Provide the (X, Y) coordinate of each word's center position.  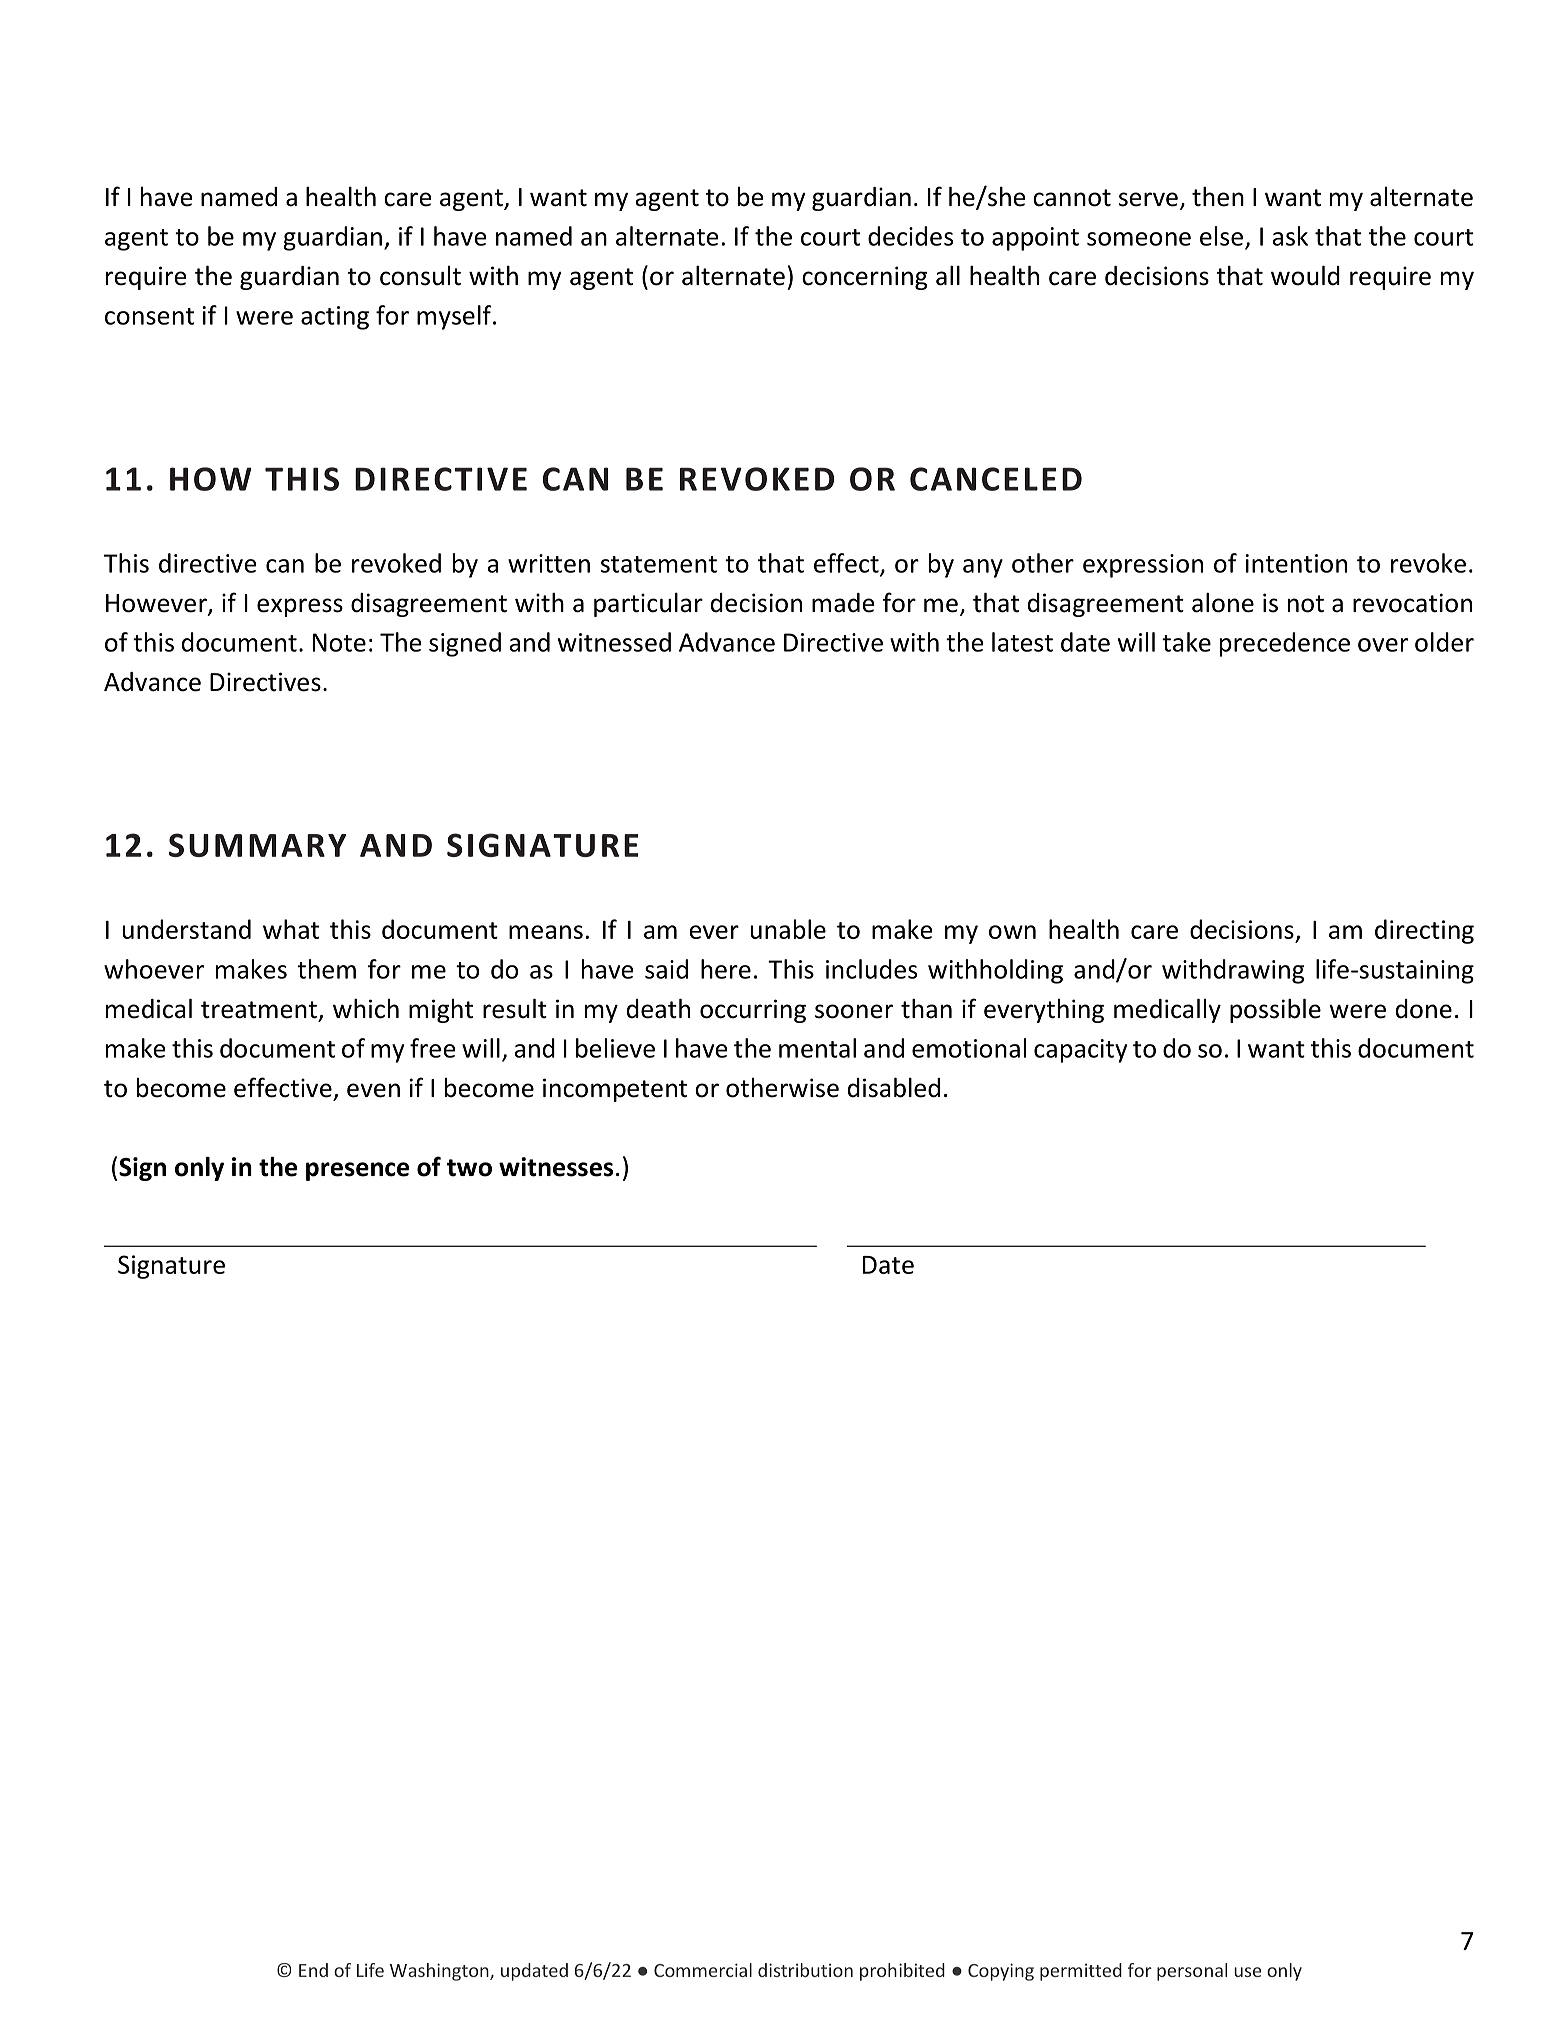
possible (1275, 1010)
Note (339, 642)
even (373, 1090)
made (843, 603)
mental (817, 1048)
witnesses (556, 1167)
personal (1192, 1972)
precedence (1285, 644)
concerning (864, 278)
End (313, 1970)
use (1247, 1972)
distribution (805, 1970)
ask (1290, 236)
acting (335, 318)
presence (357, 1171)
